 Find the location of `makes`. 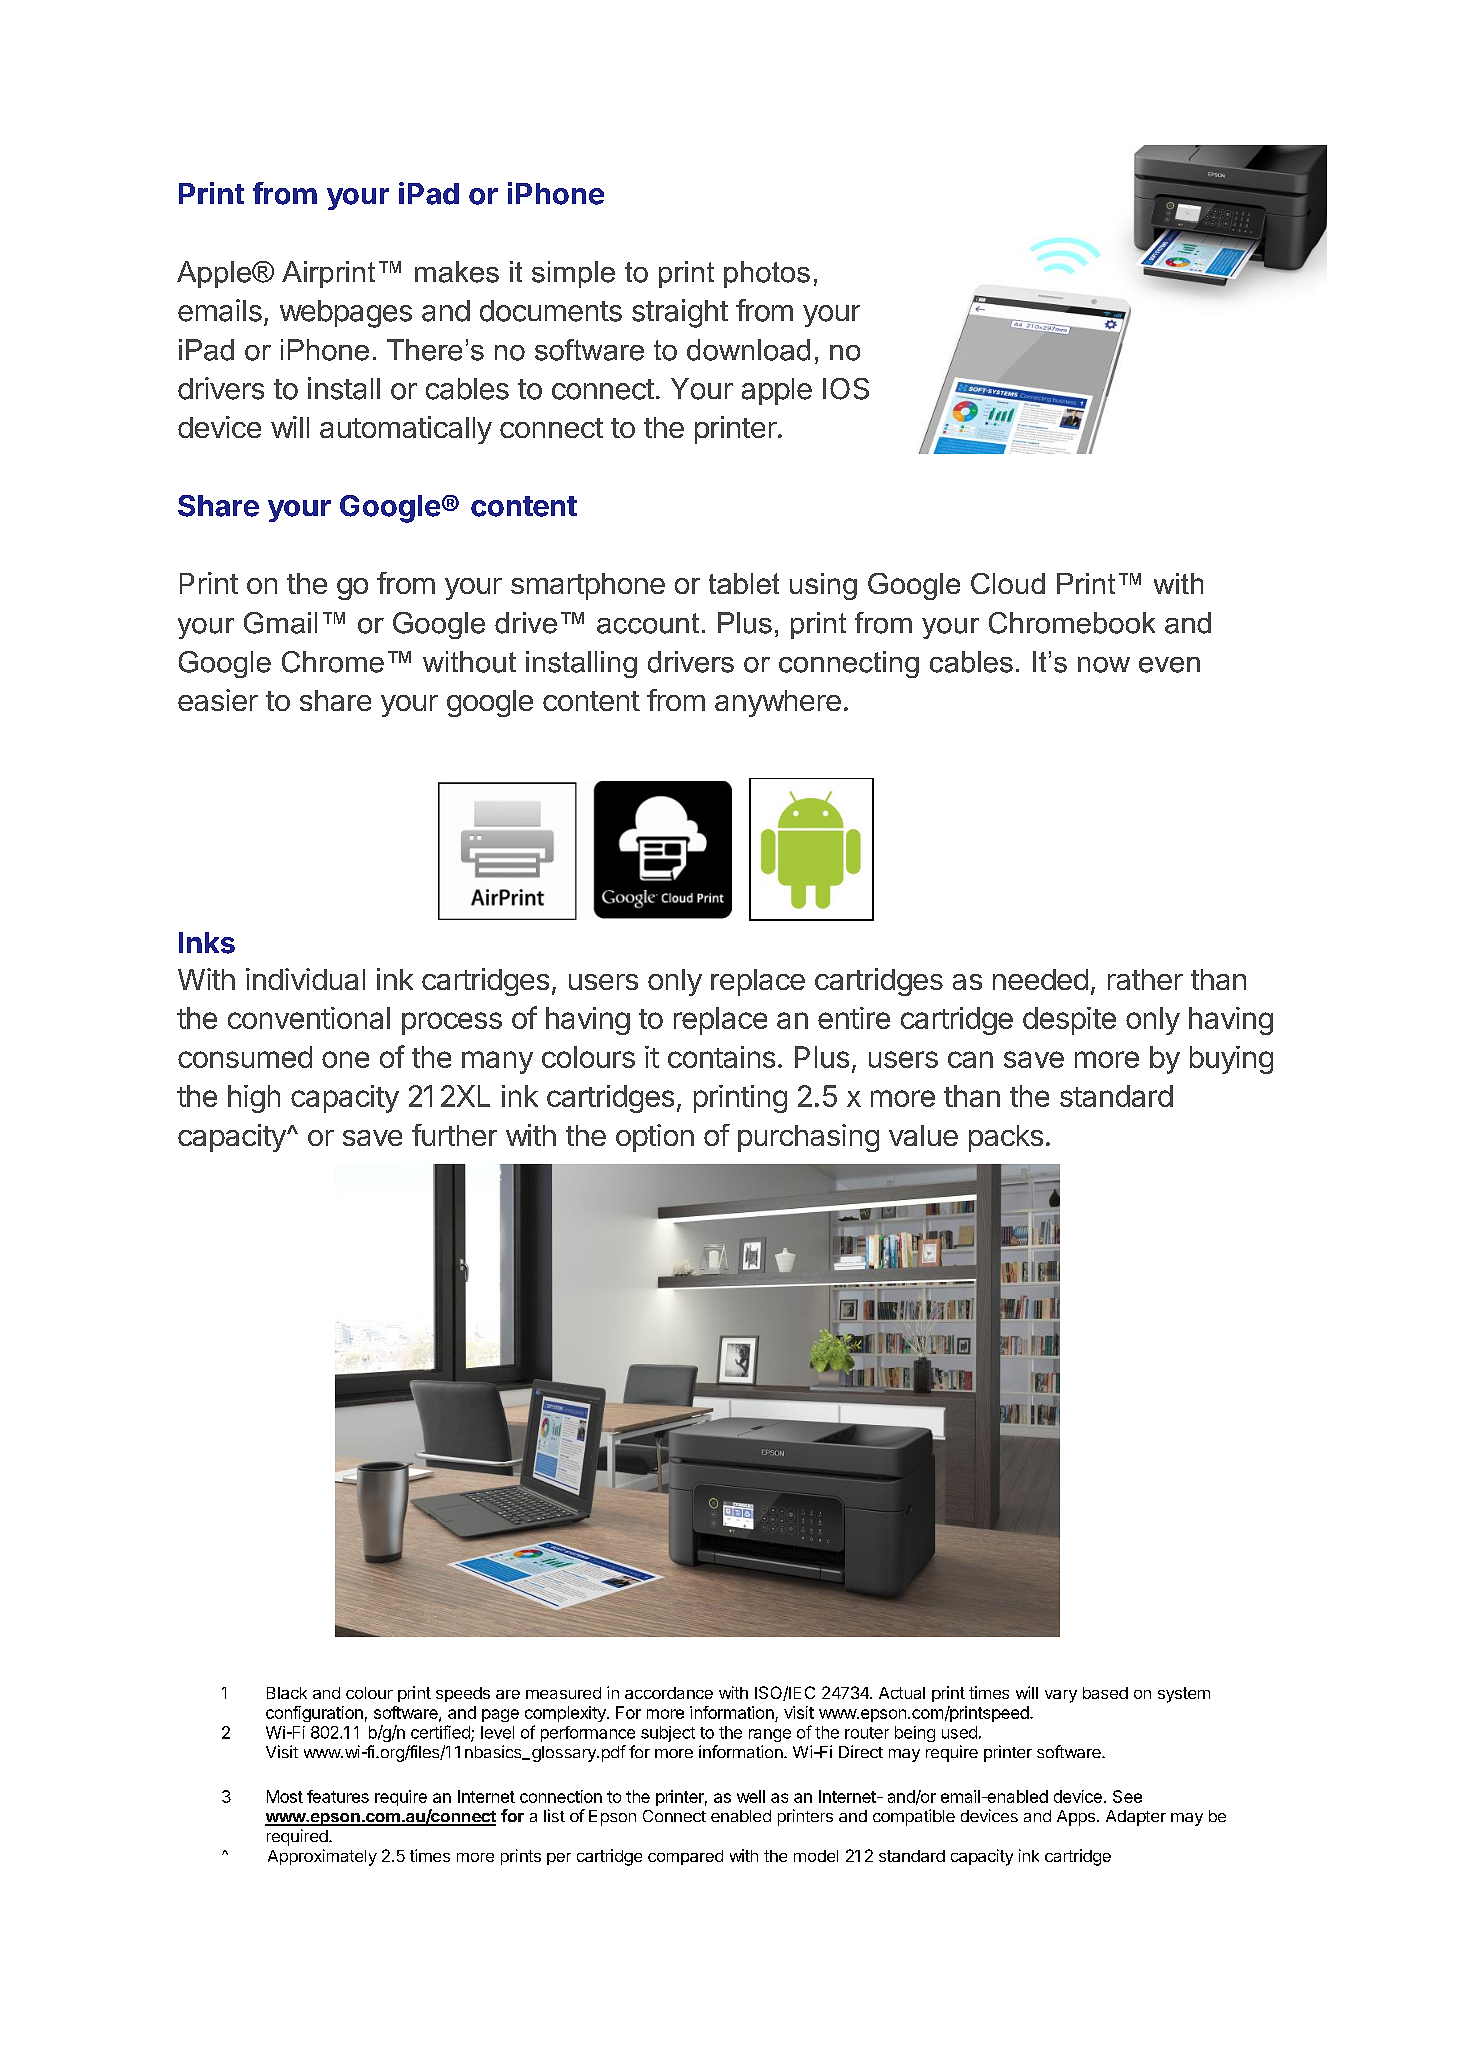

makes is located at coordinates (457, 272).
